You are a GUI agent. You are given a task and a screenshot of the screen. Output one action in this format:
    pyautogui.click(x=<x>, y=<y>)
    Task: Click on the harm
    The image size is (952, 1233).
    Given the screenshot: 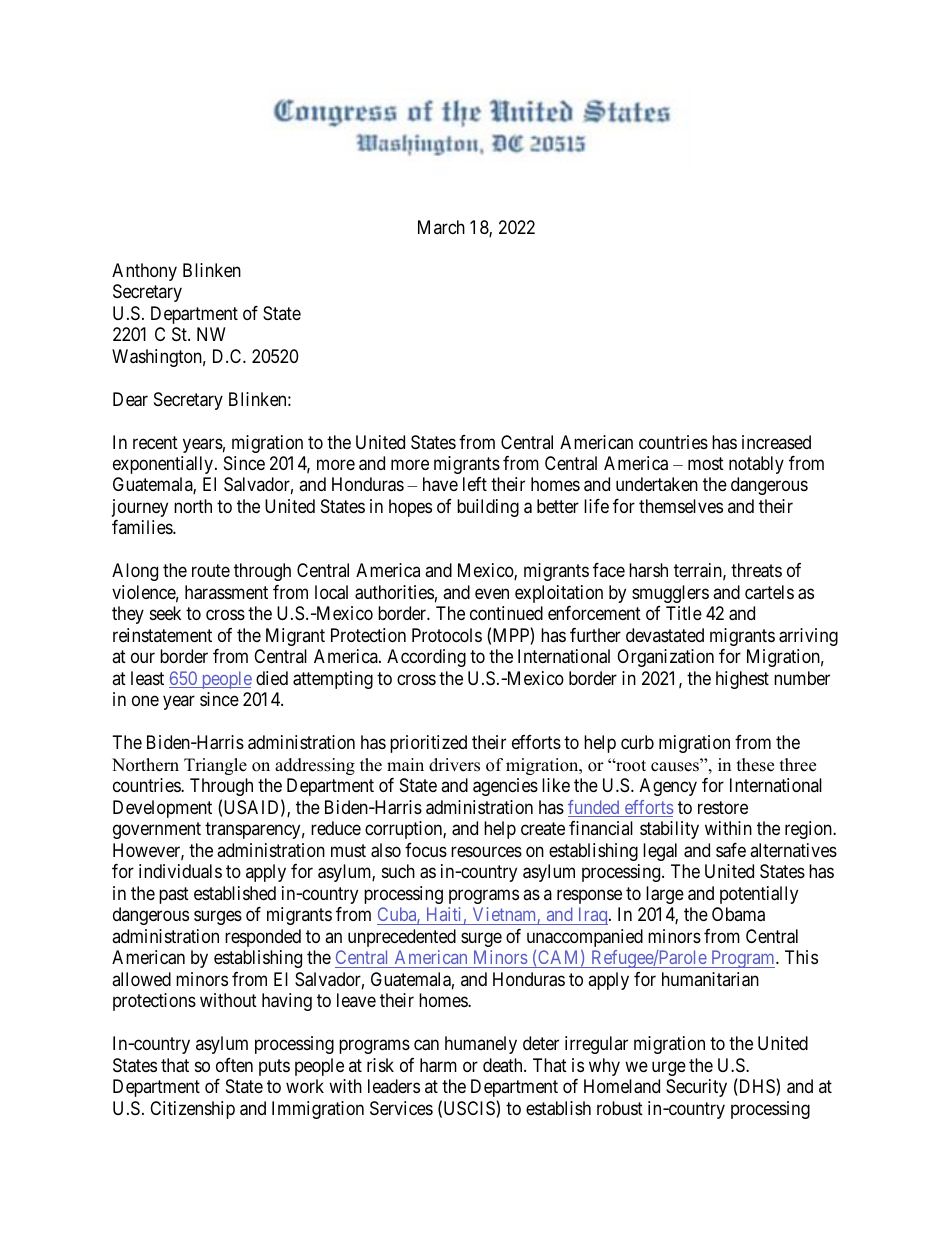 What is the action you would take?
    pyautogui.click(x=438, y=1065)
